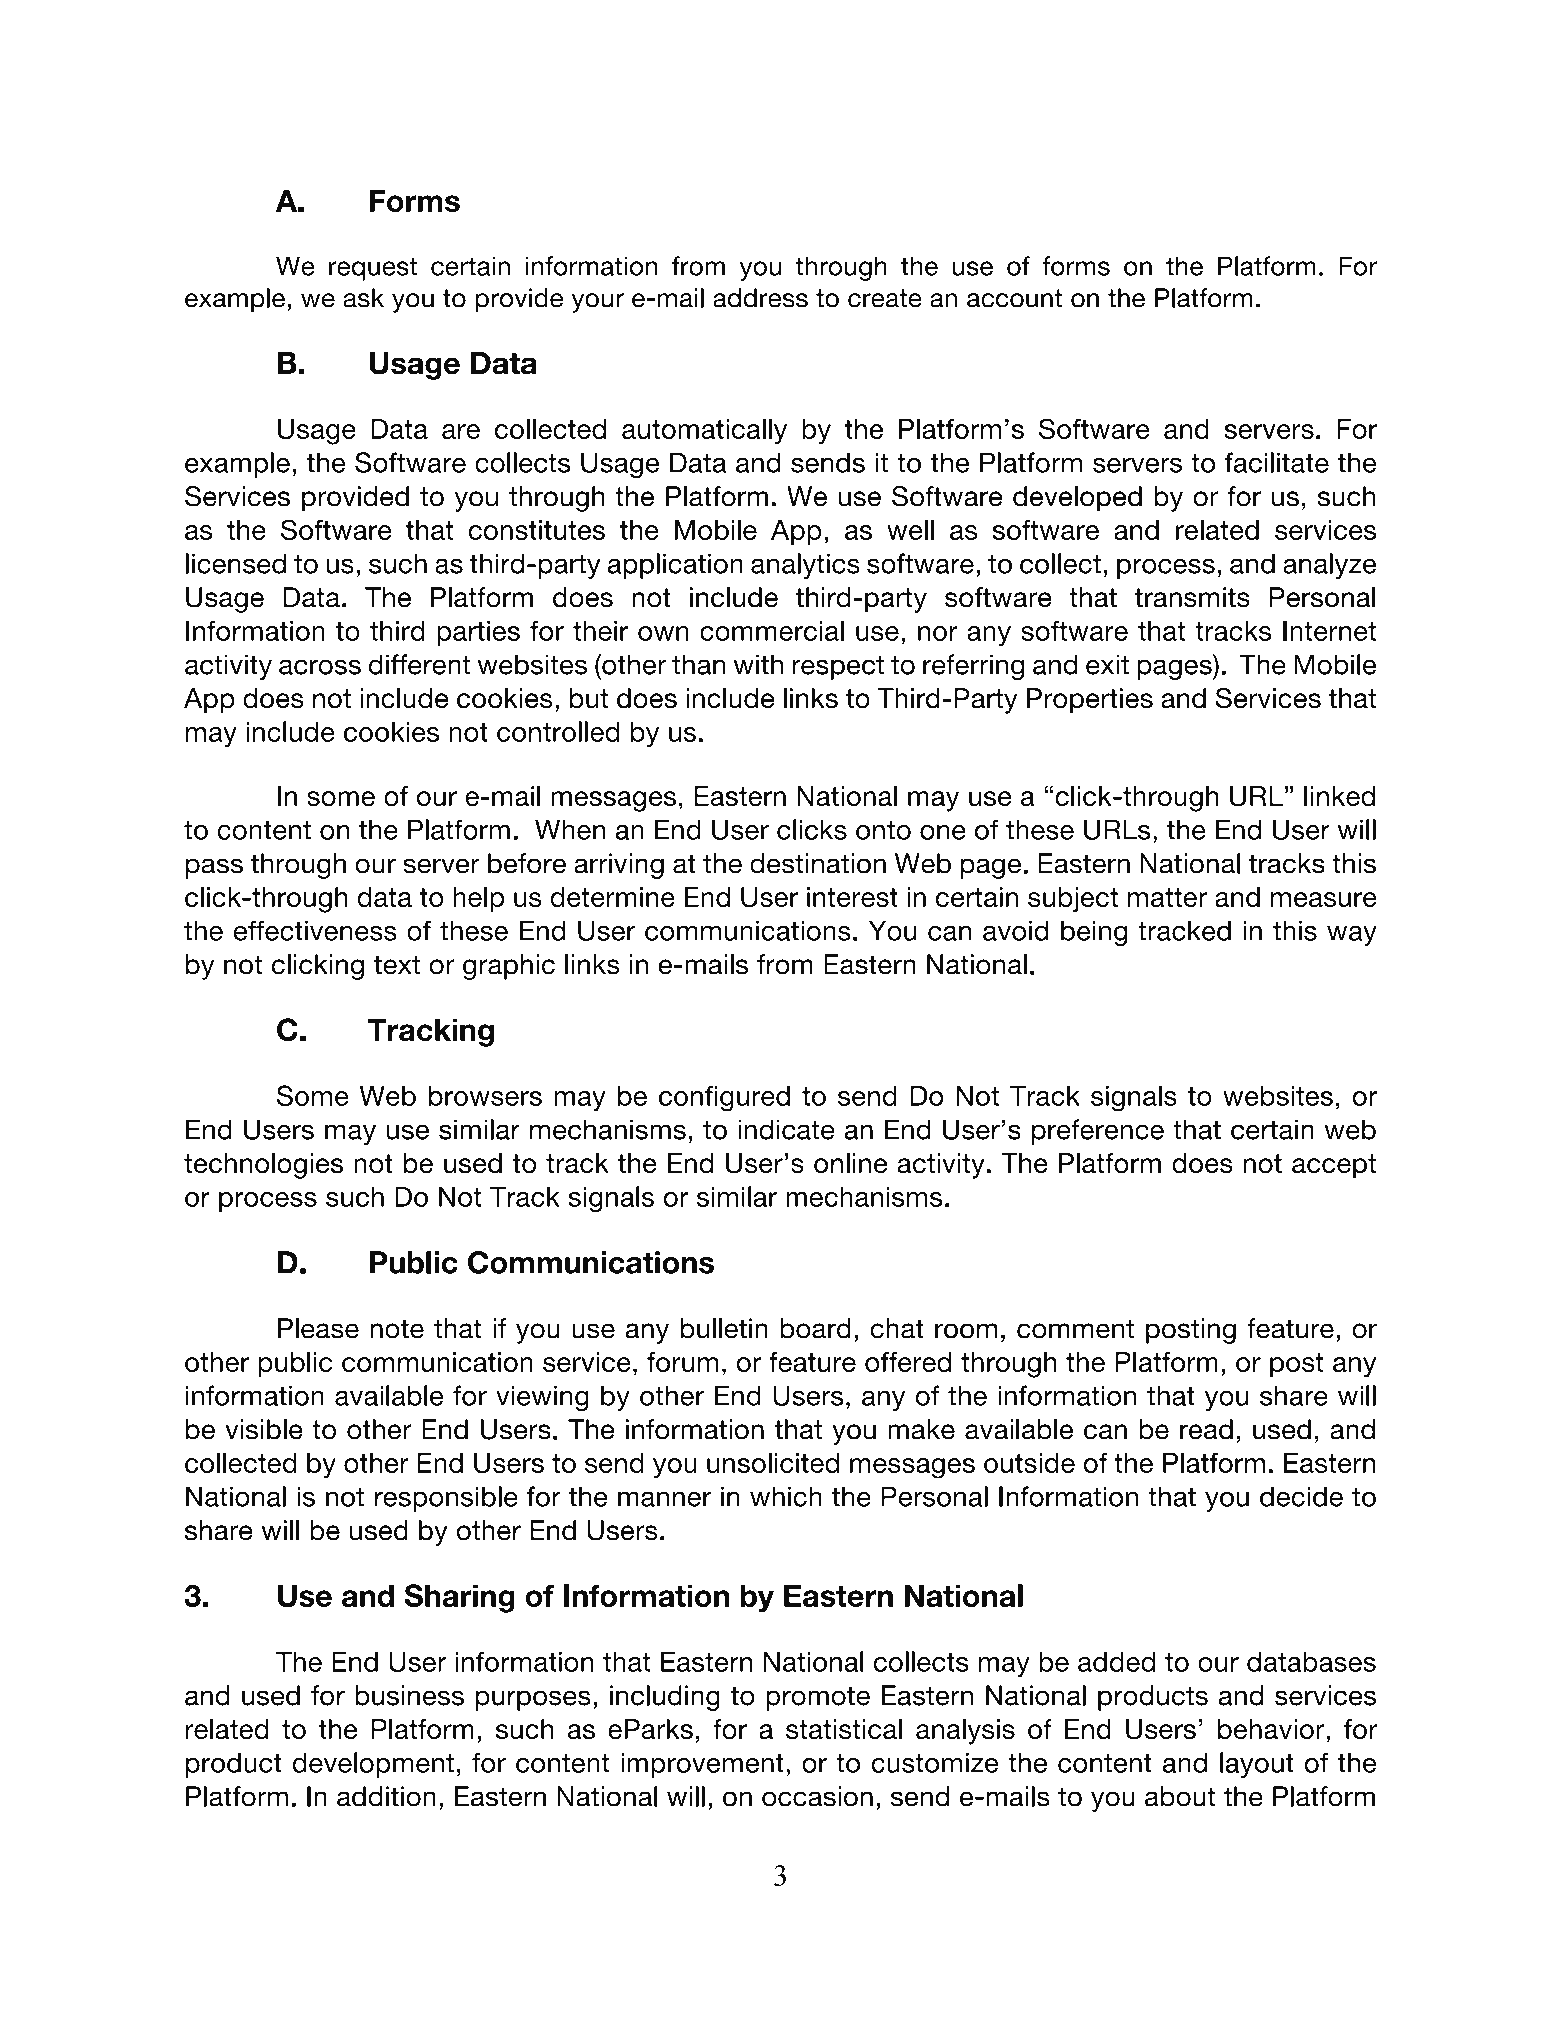 The image size is (1560, 2019). What do you see at coordinates (373, 1765) in the screenshot?
I see `development` at bounding box center [373, 1765].
